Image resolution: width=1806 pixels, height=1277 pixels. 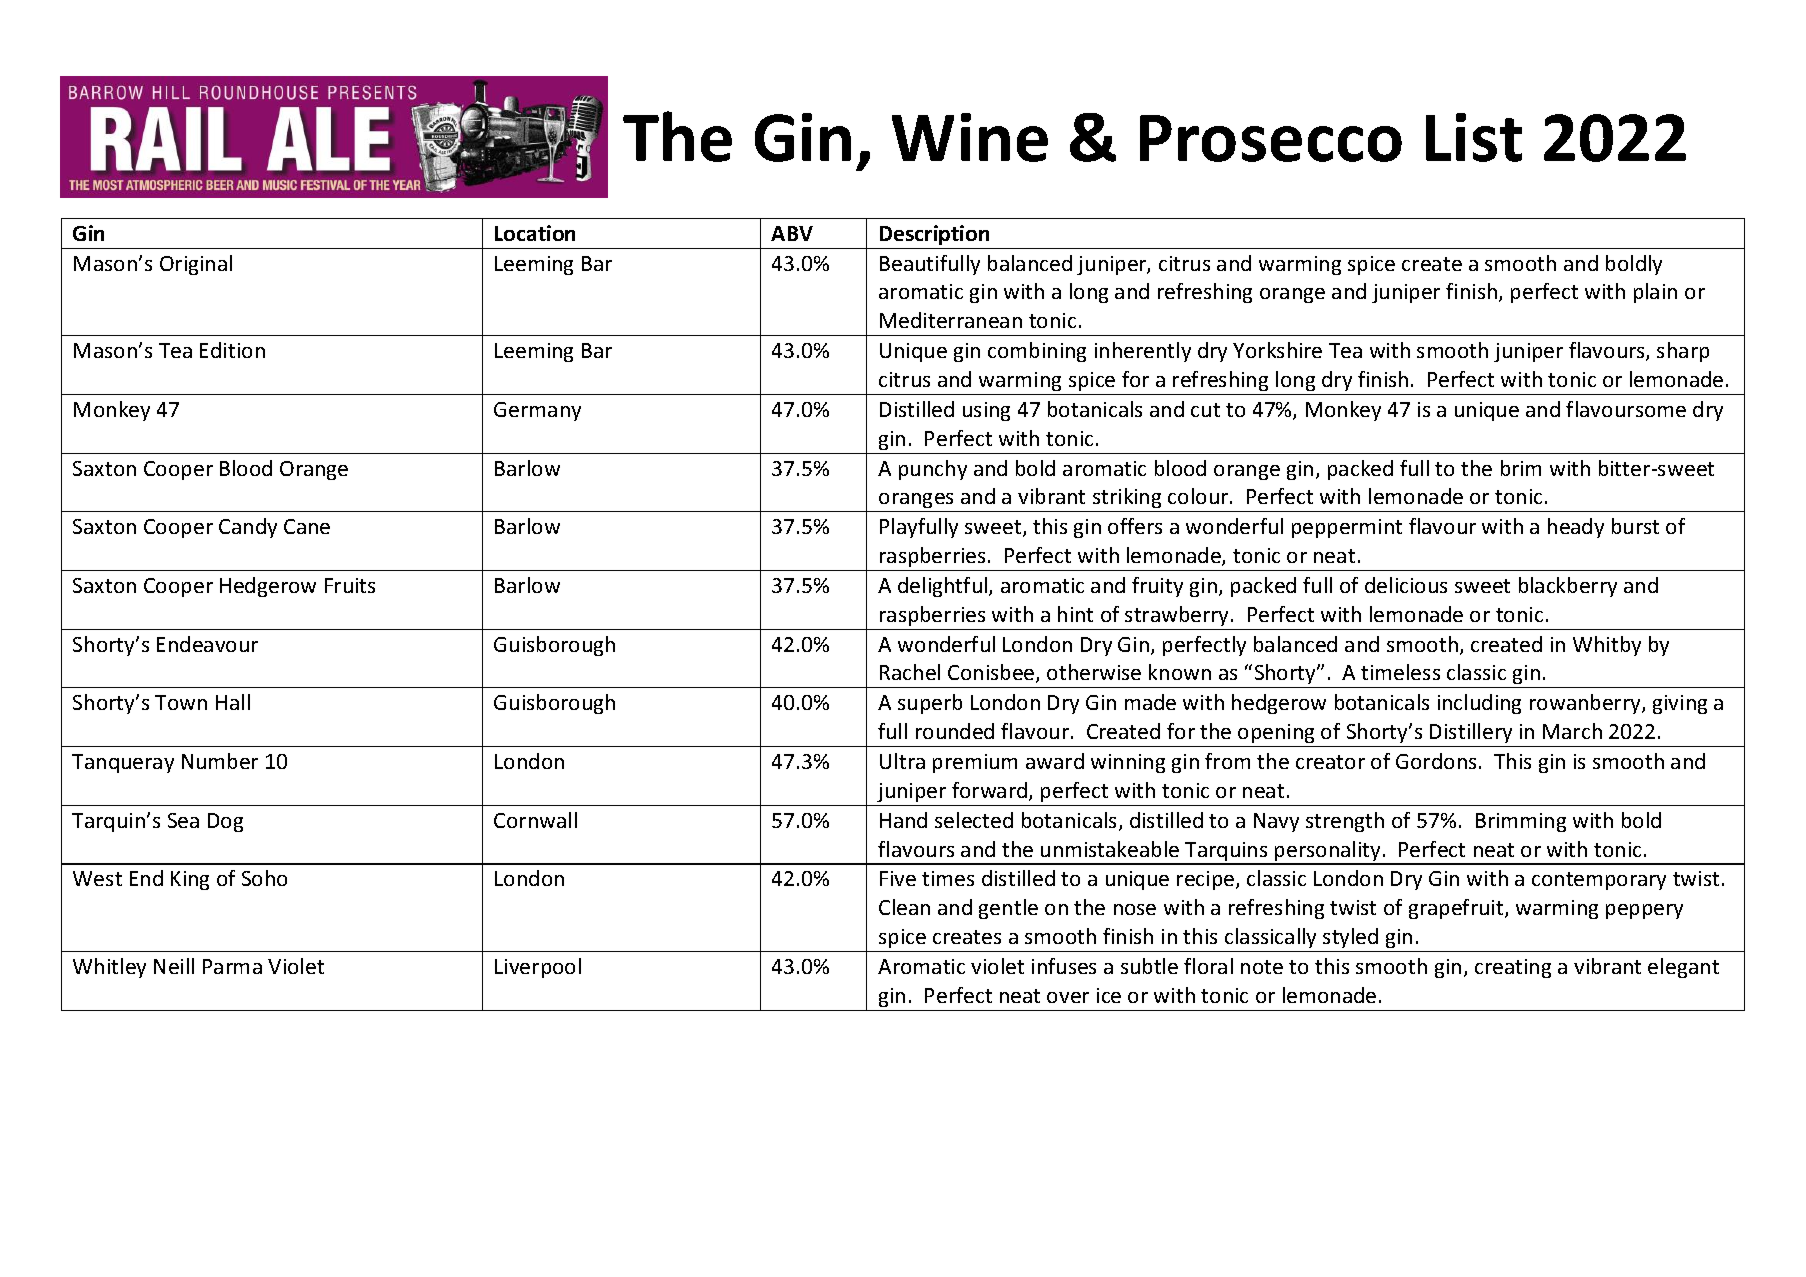 What do you see at coordinates (1474, 137) in the screenshot?
I see `List` at bounding box center [1474, 137].
